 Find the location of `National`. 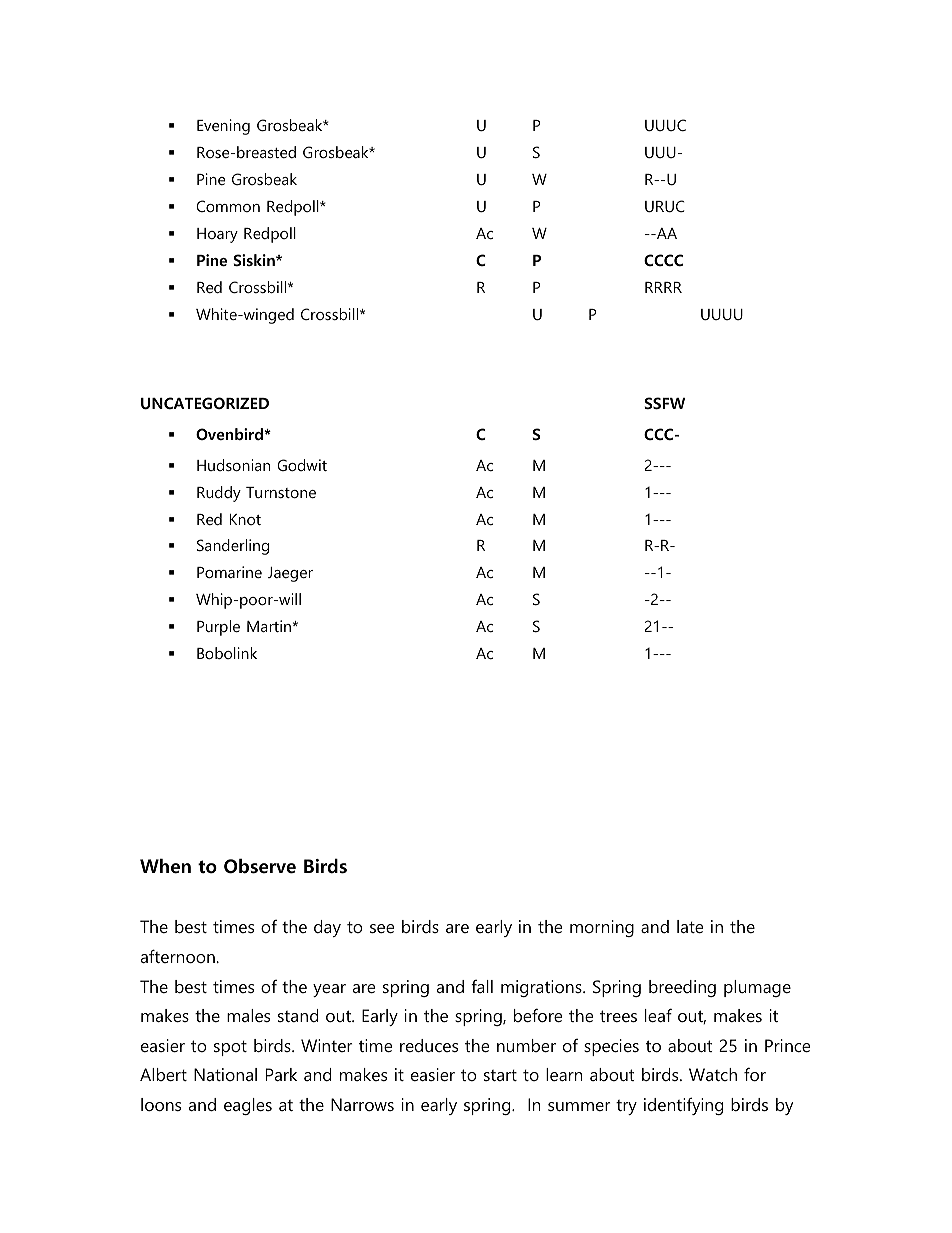

National is located at coordinates (225, 1074).
